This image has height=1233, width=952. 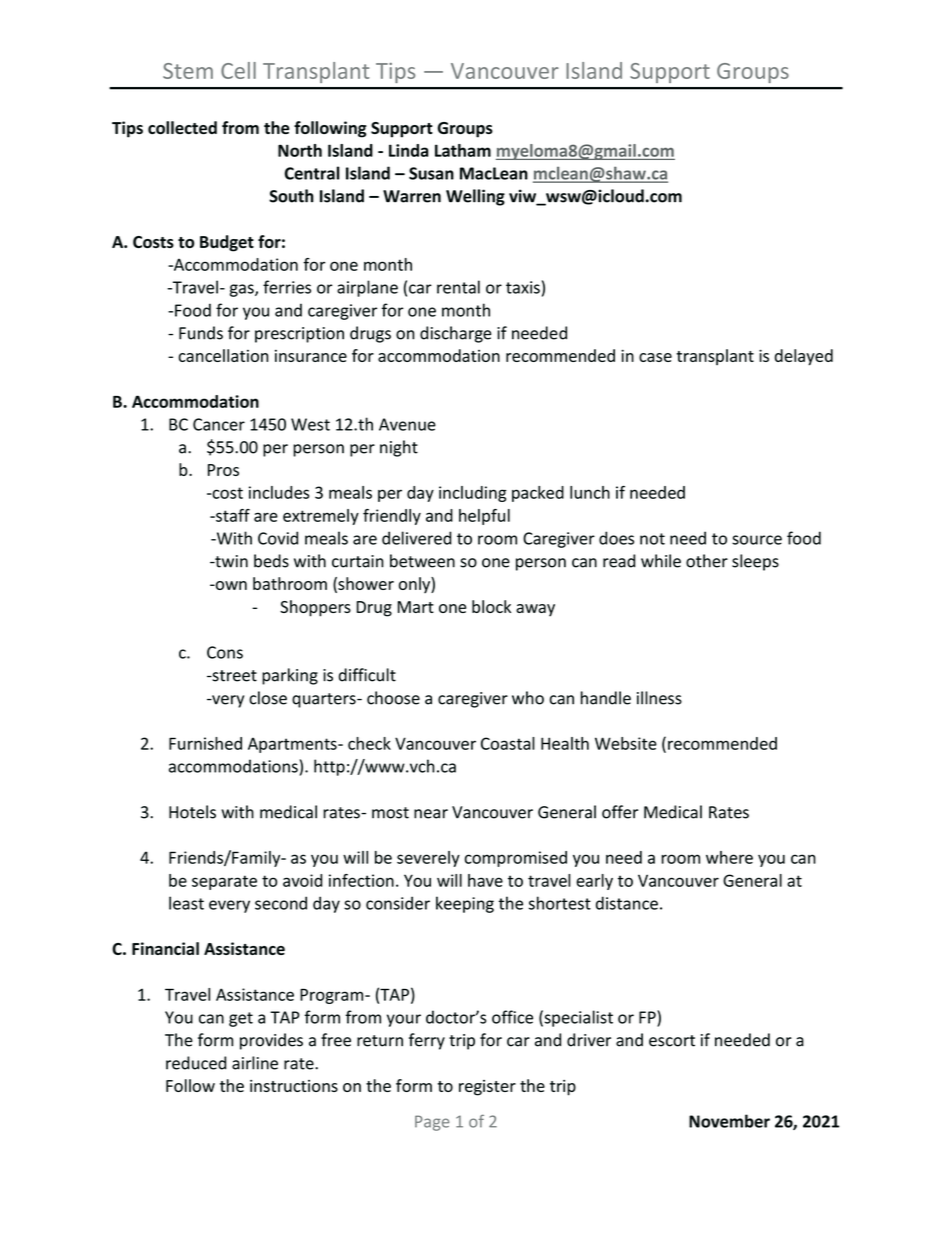 What do you see at coordinates (255, 1063) in the image?
I see `airline` at bounding box center [255, 1063].
